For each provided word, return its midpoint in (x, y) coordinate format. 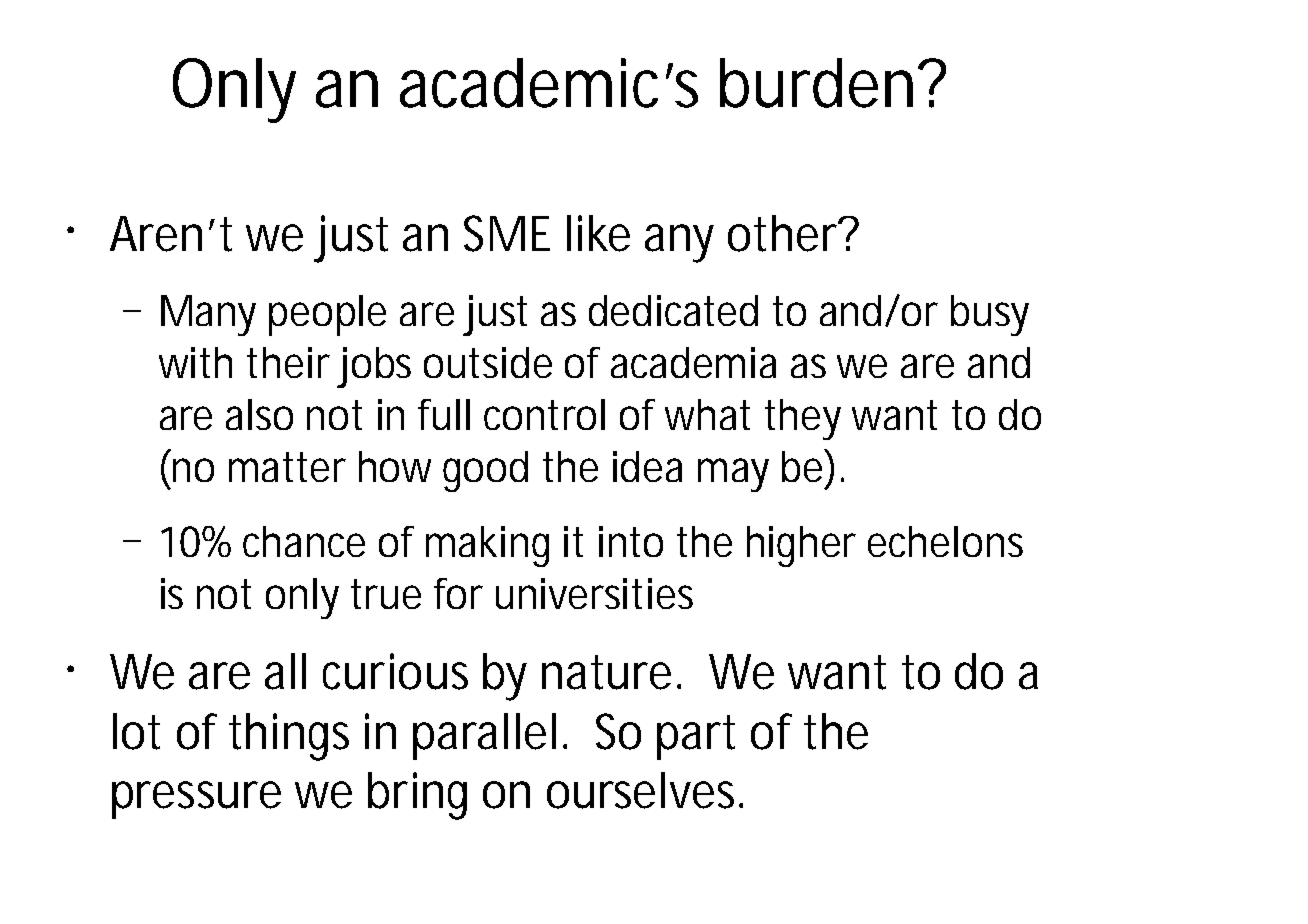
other (783, 233)
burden (816, 83)
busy (990, 315)
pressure (196, 800)
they (803, 419)
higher (801, 546)
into (631, 541)
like (598, 233)
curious (395, 671)
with (195, 362)
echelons (945, 541)
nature (606, 672)
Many (208, 315)
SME (507, 233)
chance (304, 541)
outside (488, 362)
